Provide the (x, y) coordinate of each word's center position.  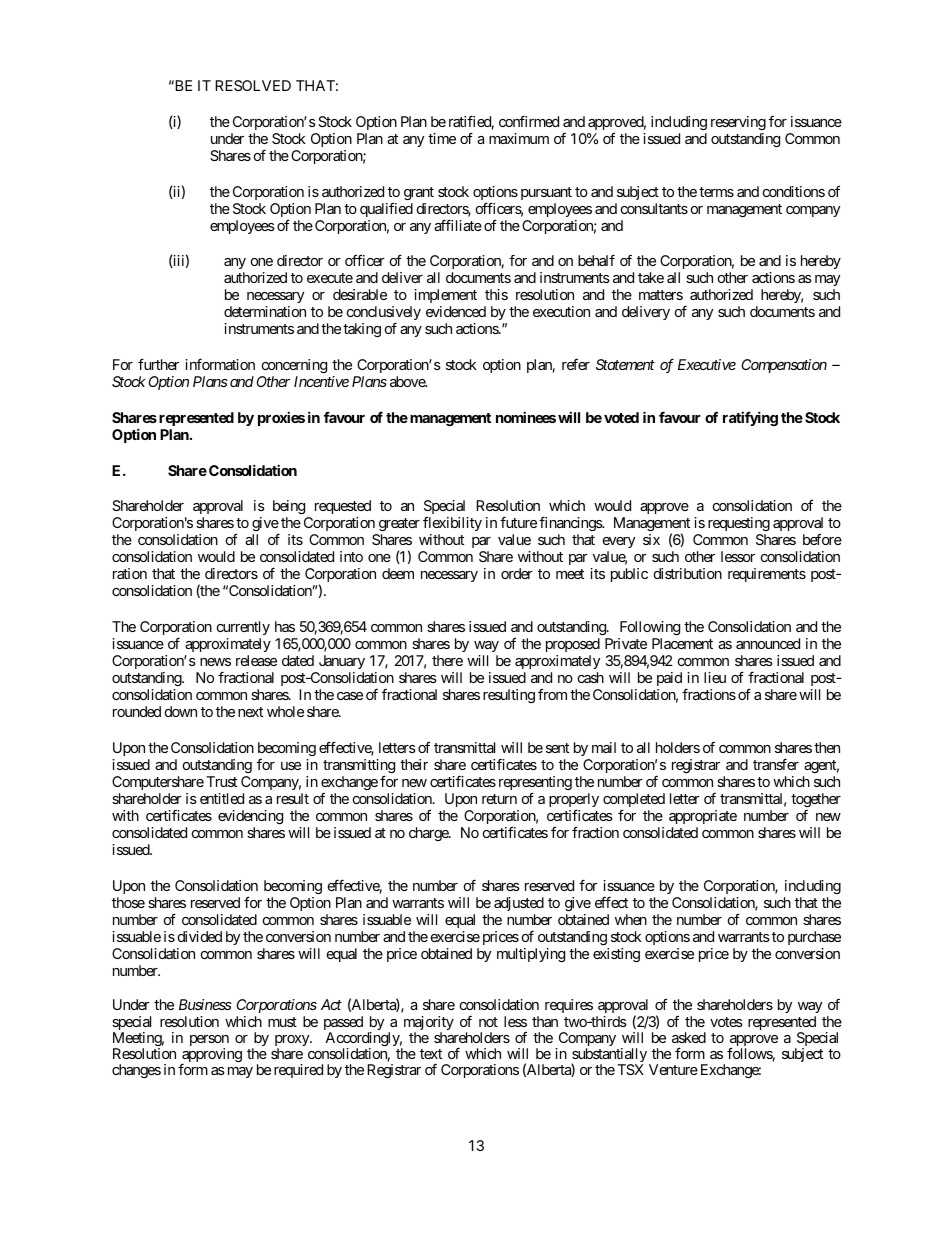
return (499, 799)
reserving (738, 123)
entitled (222, 798)
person (209, 1042)
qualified (386, 210)
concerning (294, 366)
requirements (767, 575)
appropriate (703, 817)
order (517, 573)
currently (243, 628)
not (488, 1022)
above (408, 381)
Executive (707, 364)
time (442, 138)
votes (726, 1022)
